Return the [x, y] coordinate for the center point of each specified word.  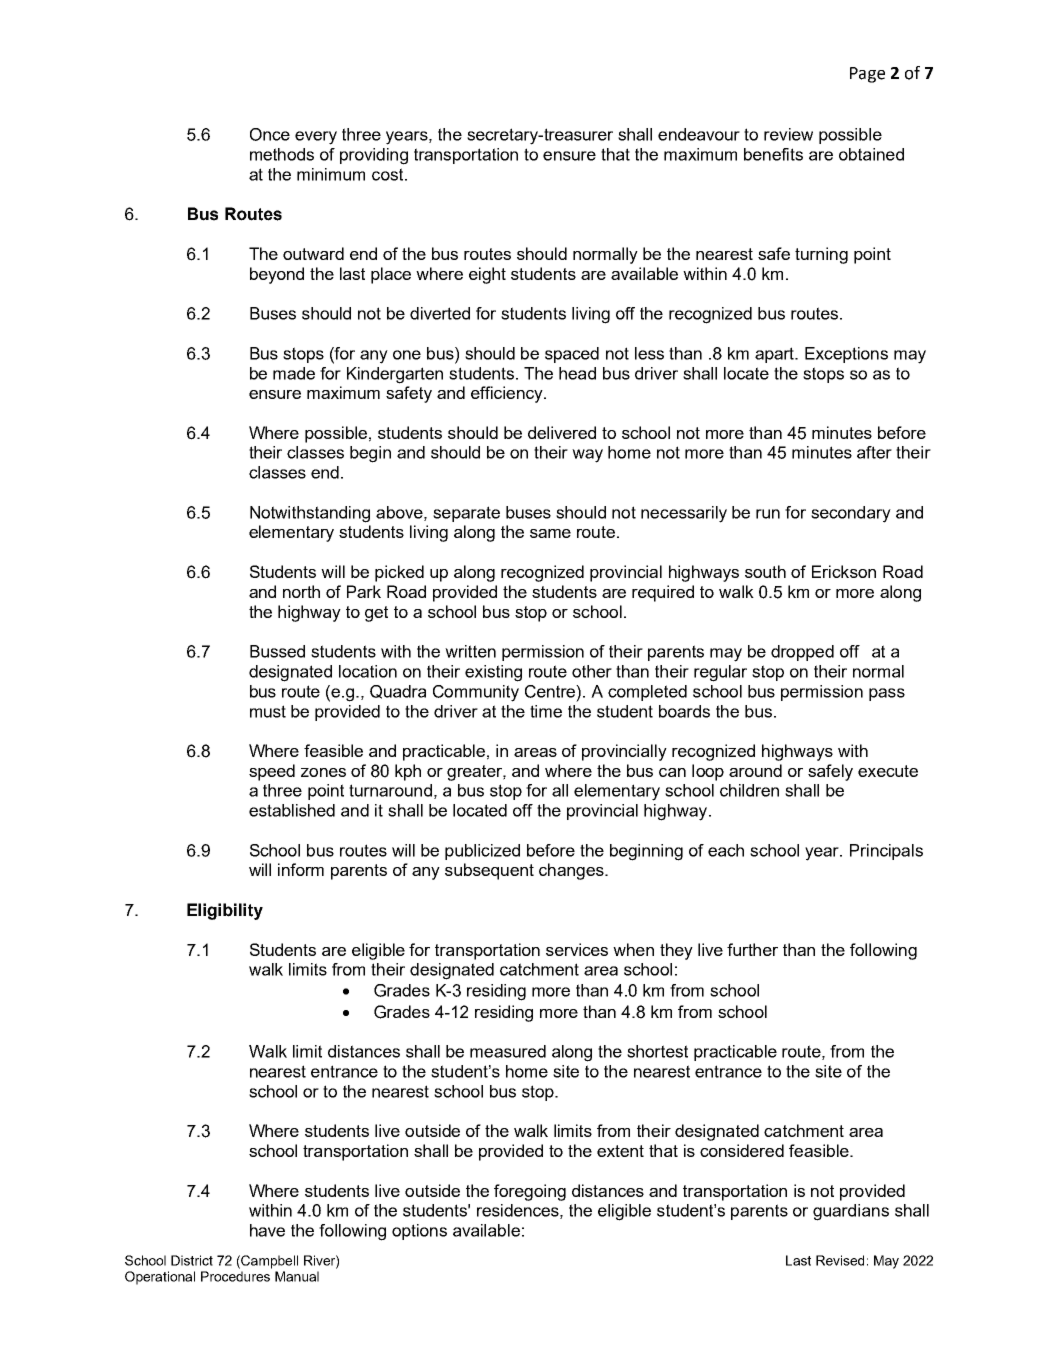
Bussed [277, 651]
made [294, 373]
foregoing [530, 1192]
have [267, 1230]
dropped [802, 653]
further [752, 949]
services [577, 949]
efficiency [508, 394]
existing [493, 673]
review [788, 134]
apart [776, 355]
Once [270, 134]
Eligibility [225, 911]
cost [389, 174]
